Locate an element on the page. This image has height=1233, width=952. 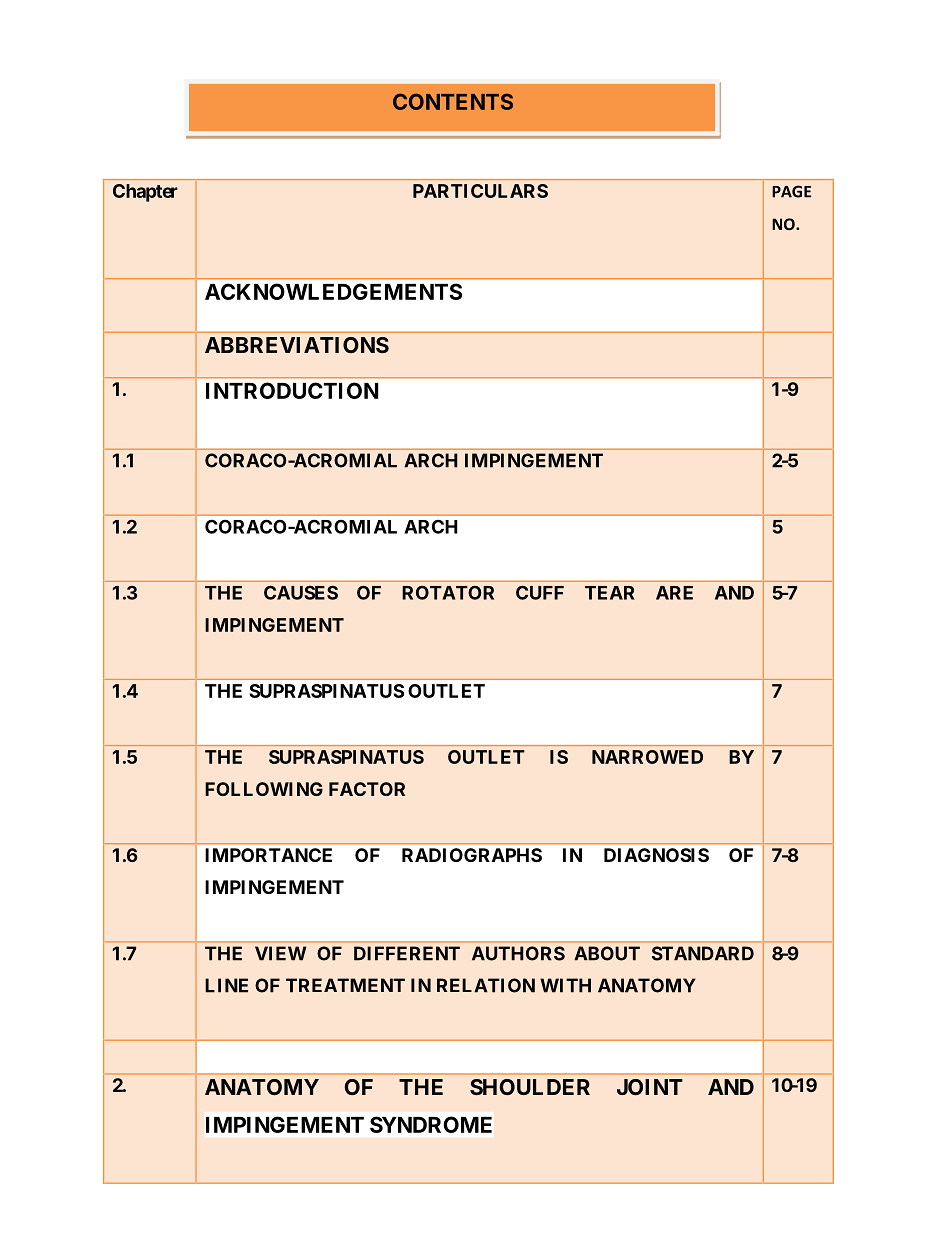
TEAR is located at coordinates (610, 593).
